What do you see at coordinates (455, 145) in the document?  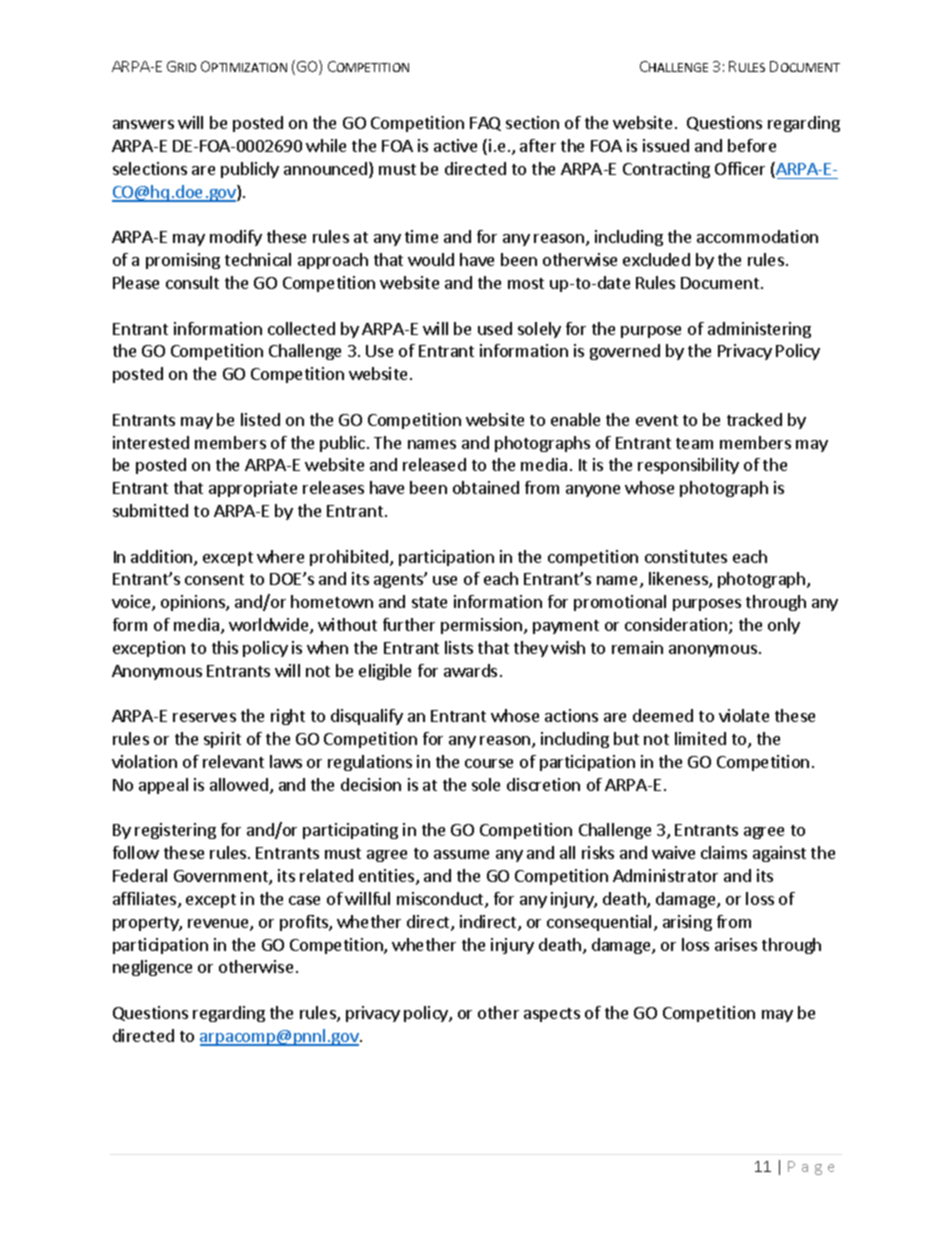 I see `active` at bounding box center [455, 145].
